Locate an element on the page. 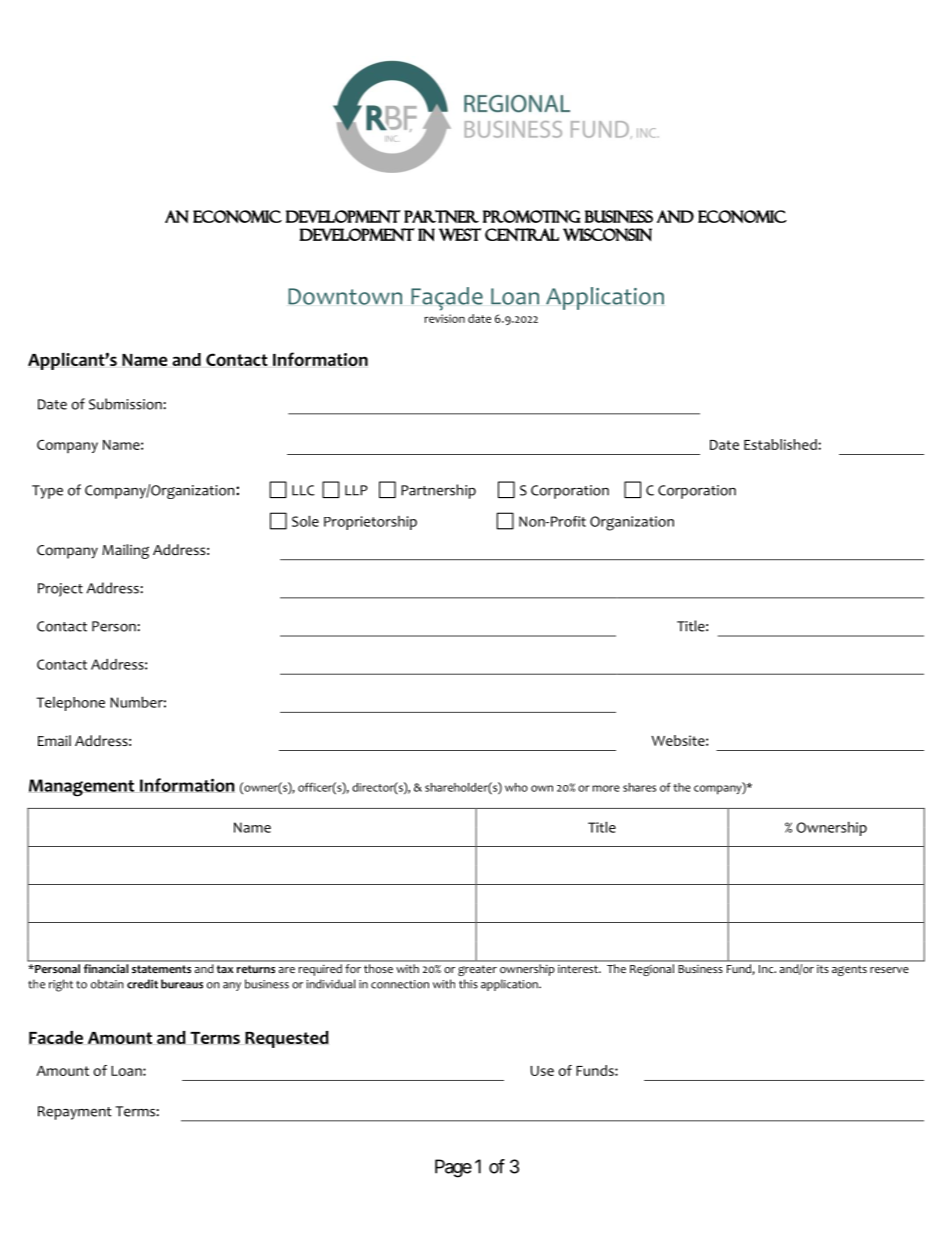 The width and height of the page is (952, 1233). Downtown is located at coordinates (345, 296).
